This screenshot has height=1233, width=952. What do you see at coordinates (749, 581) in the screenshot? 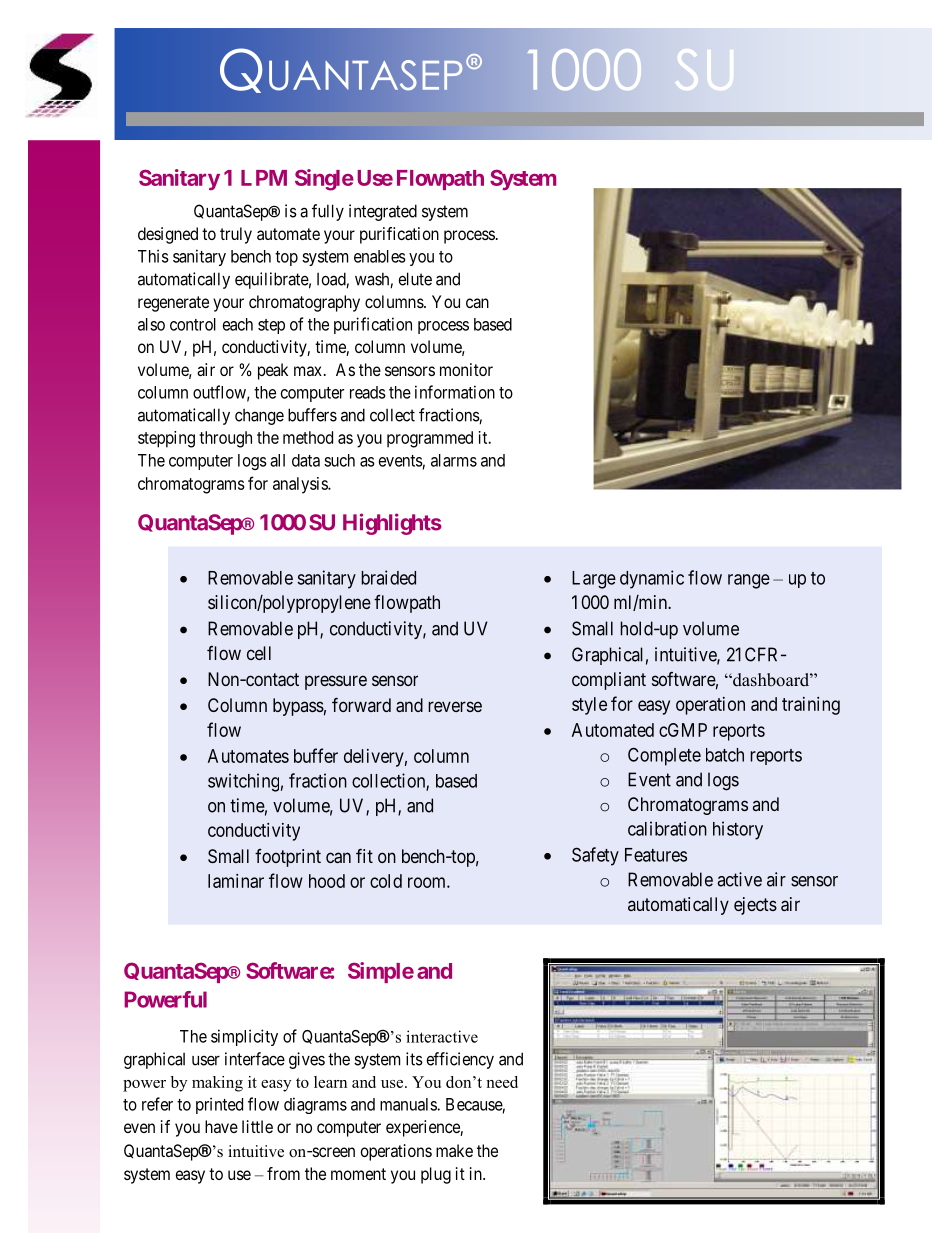
I see `range` at bounding box center [749, 581].
